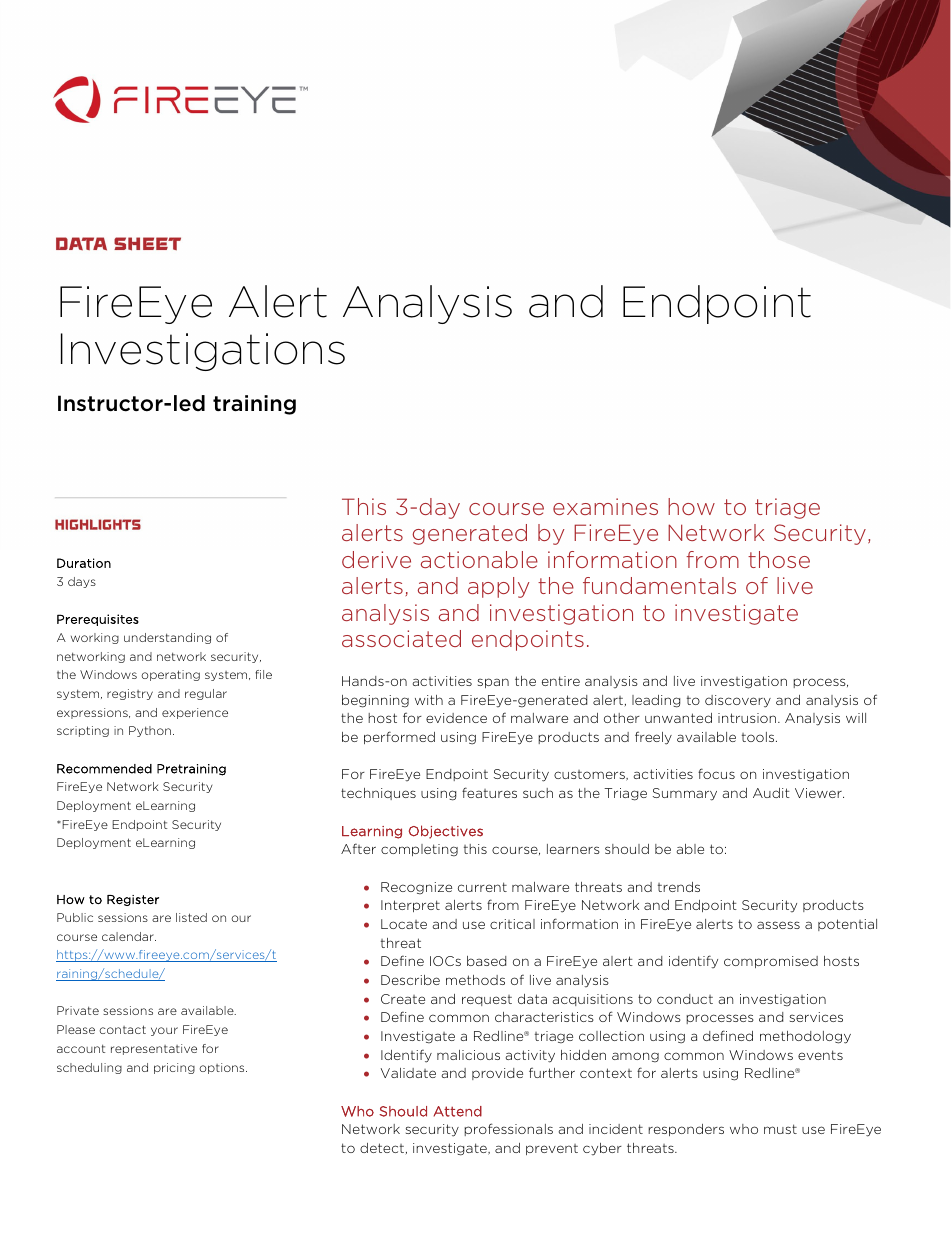  What do you see at coordinates (778, 925) in the image?
I see `assess` at bounding box center [778, 925].
